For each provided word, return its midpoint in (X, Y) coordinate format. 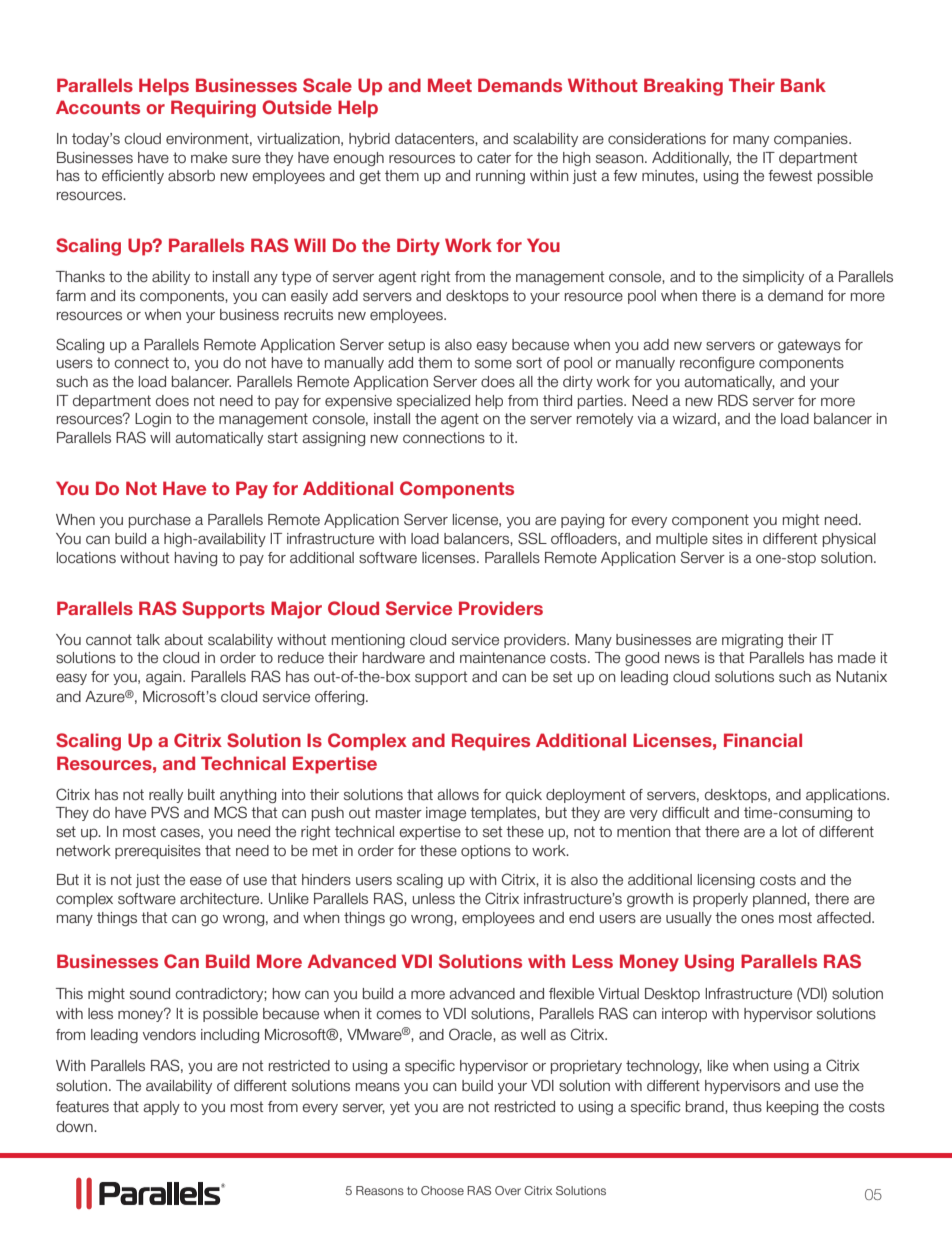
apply (161, 1108)
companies (812, 140)
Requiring (213, 109)
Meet (450, 85)
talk (148, 640)
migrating (752, 641)
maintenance (503, 658)
